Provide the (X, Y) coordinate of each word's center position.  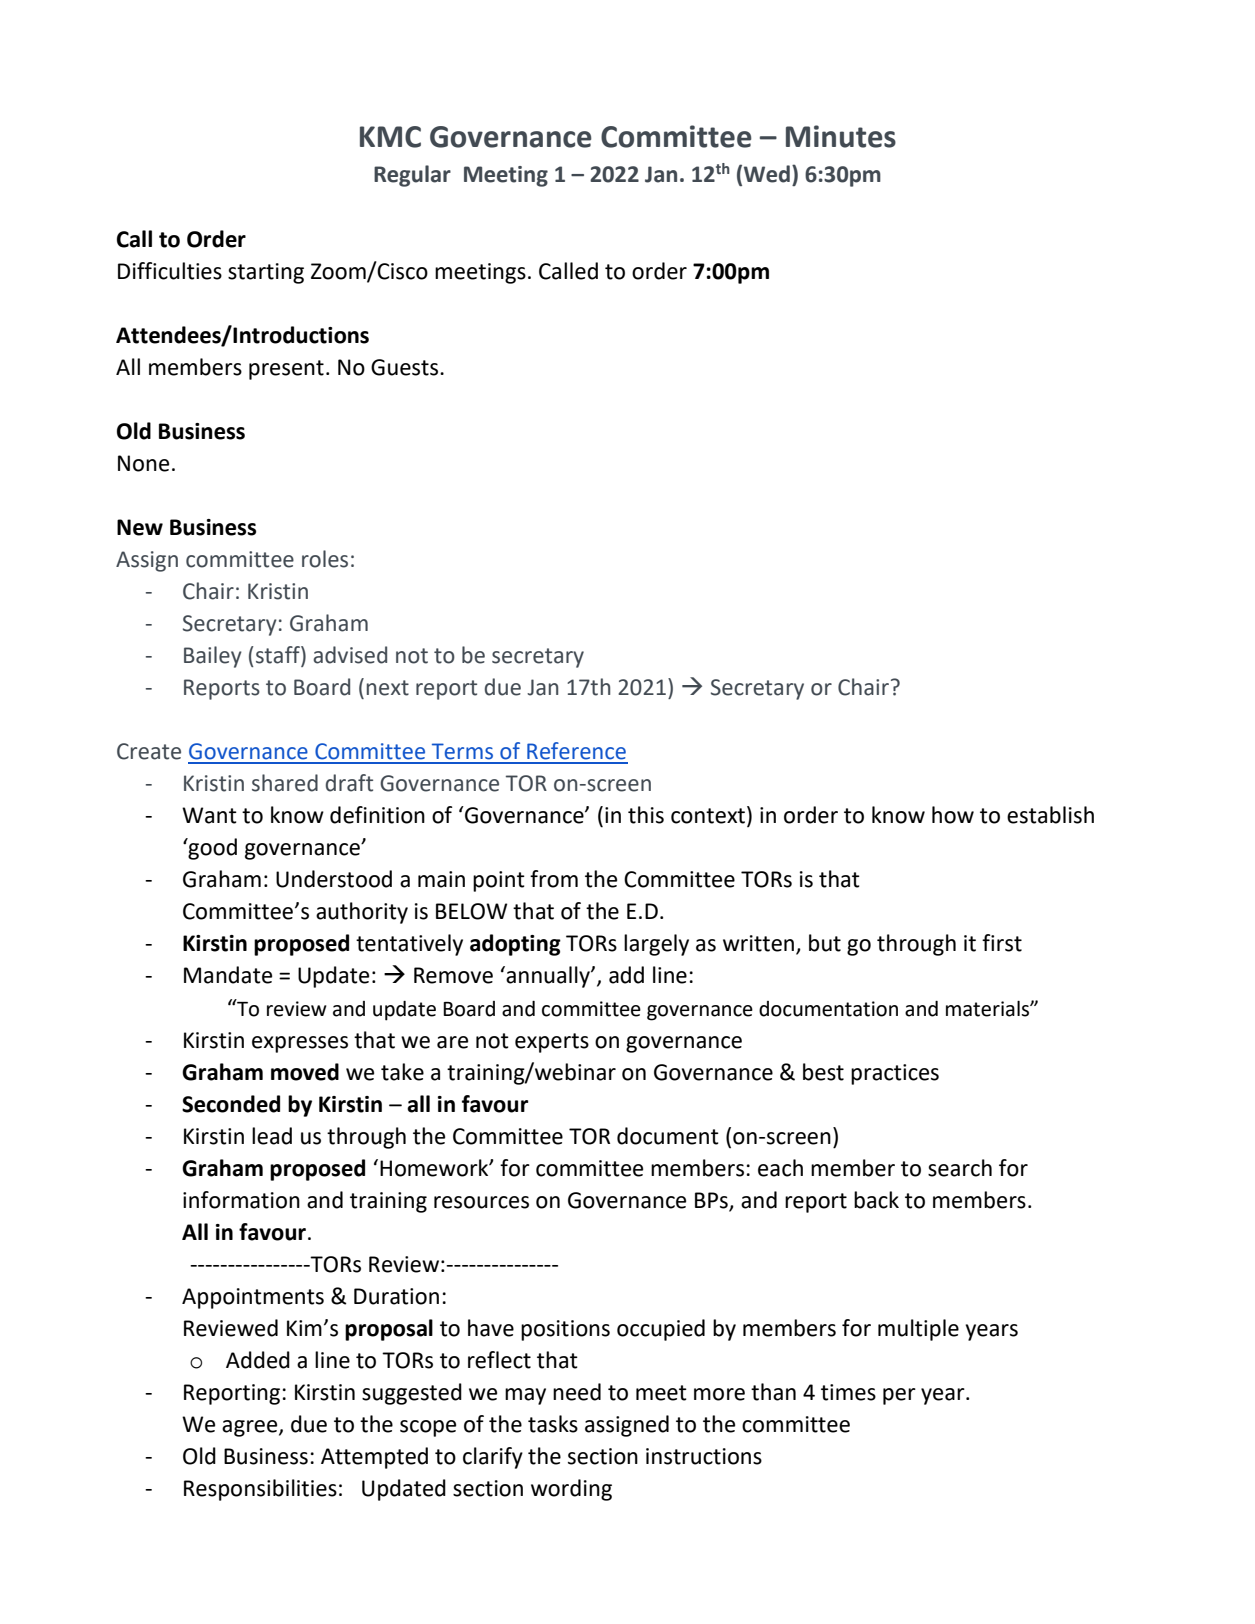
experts (552, 1043)
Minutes (841, 136)
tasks (553, 1424)
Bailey (213, 657)
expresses (300, 1044)
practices (895, 1074)
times (848, 1392)
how (953, 815)
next (388, 688)
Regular (412, 176)
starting (266, 273)
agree (251, 1428)
